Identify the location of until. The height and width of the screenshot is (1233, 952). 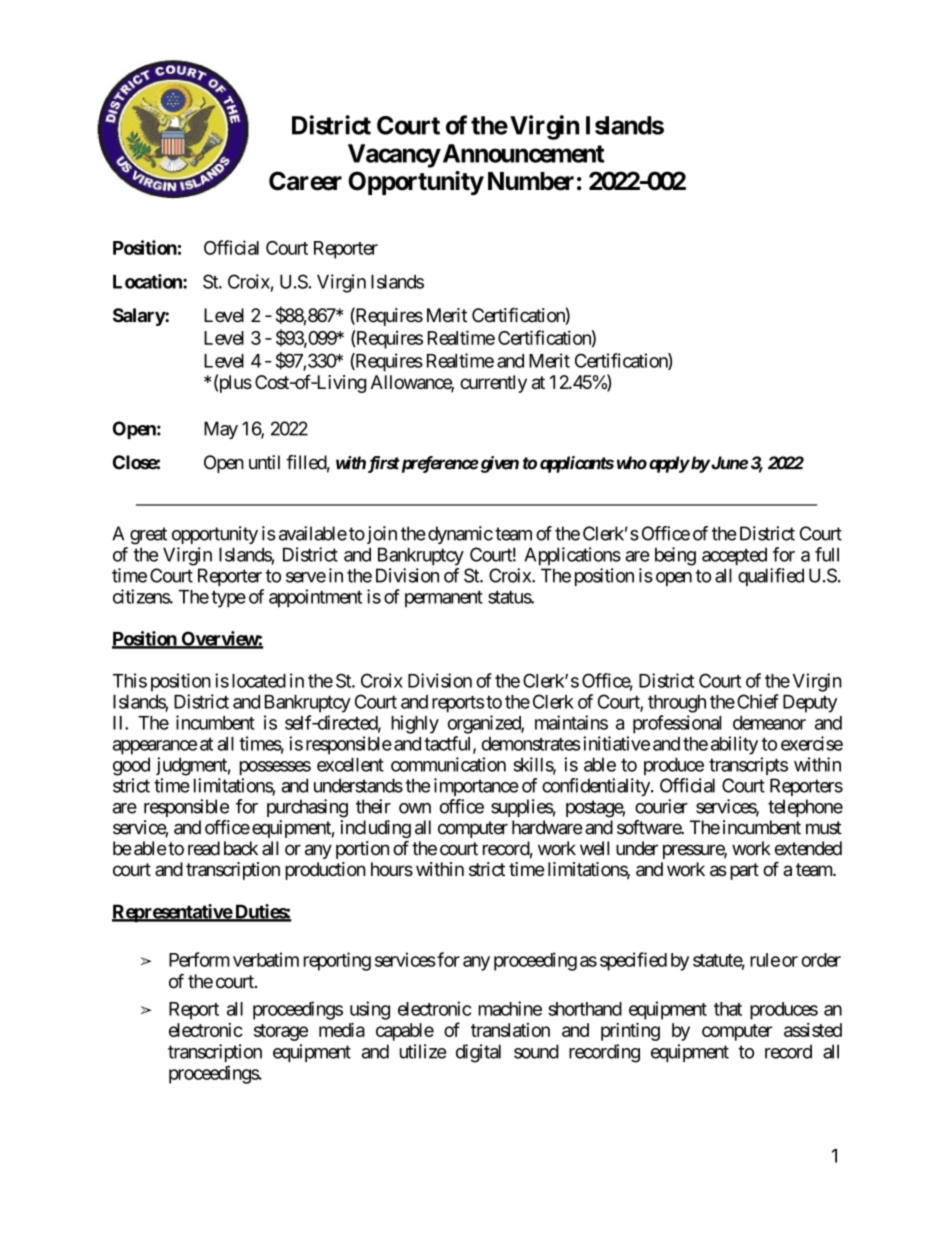
(264, 462).
